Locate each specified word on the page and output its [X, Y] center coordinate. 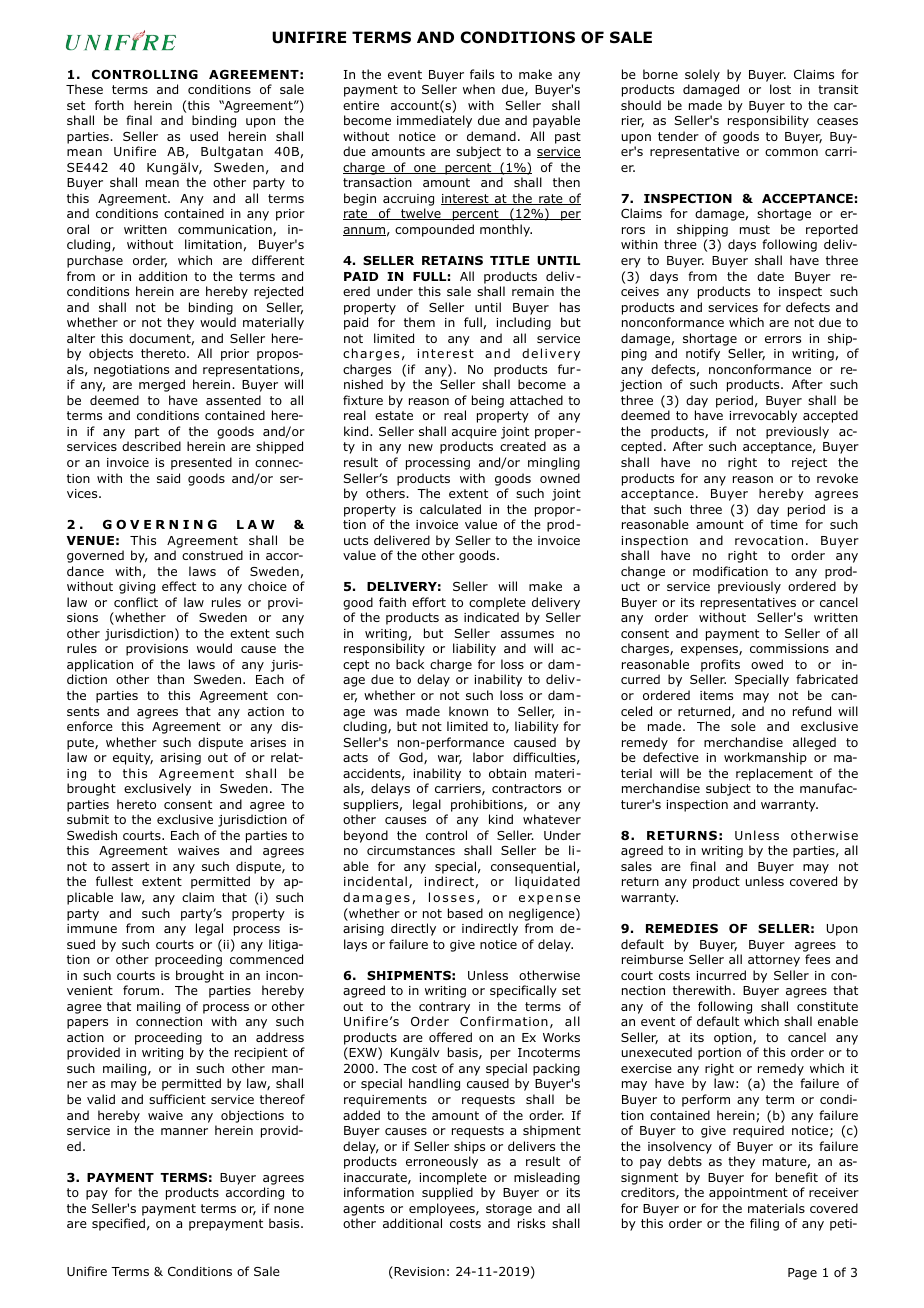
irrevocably [763, 416]
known [468, 711]
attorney [774, 961]
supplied [447, 1193]
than [170, 679]
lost [780, 89]
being [488, 401]
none [289, 1209]
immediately [434, 121]
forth [109, 105]
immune [92, 928]
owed [767, 664]
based [465, 913]
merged [162, 385]
